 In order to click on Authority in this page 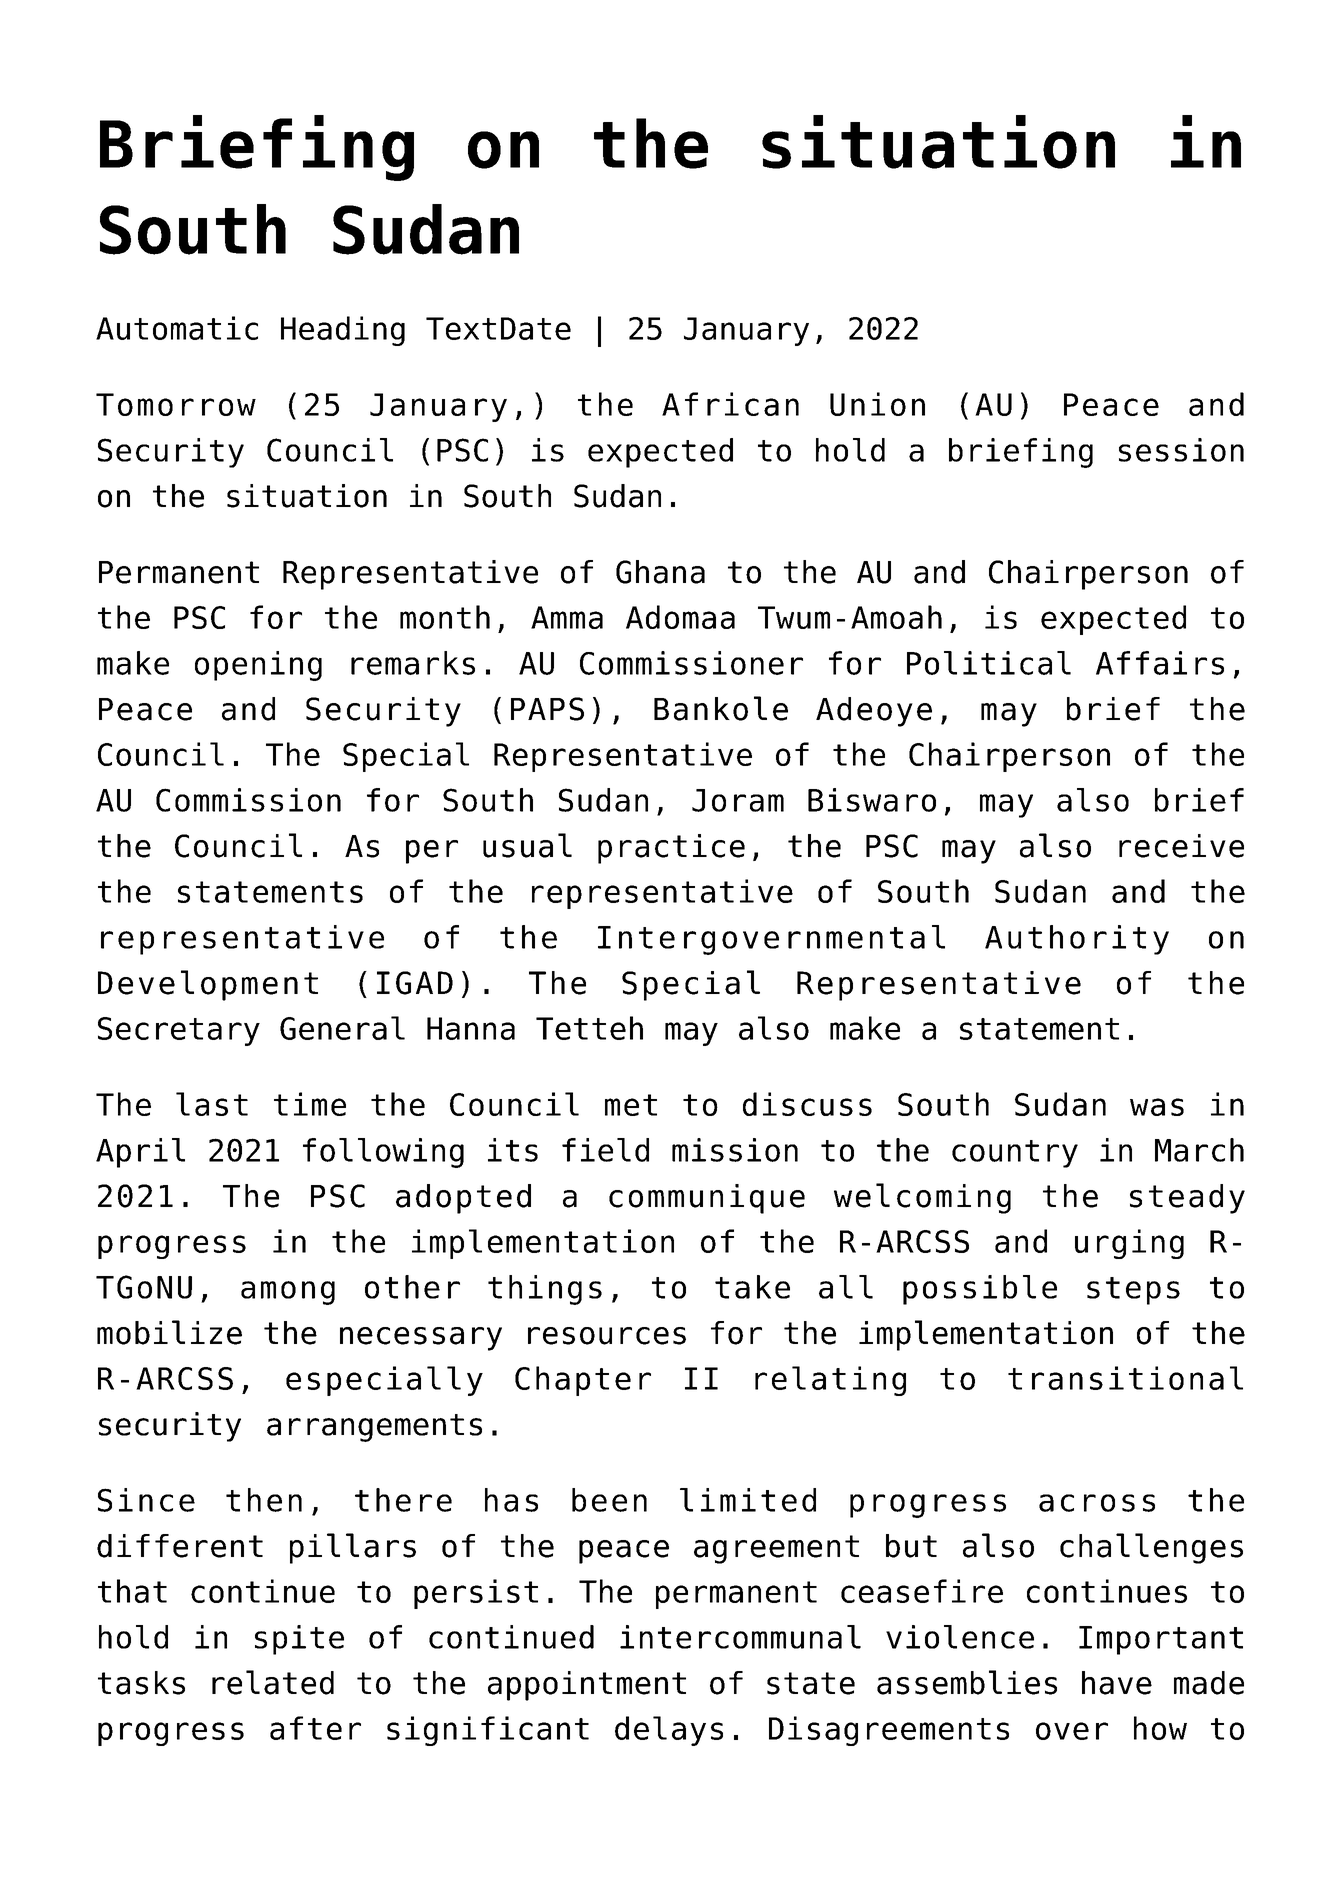, I will do `click(1077, 940)`.
